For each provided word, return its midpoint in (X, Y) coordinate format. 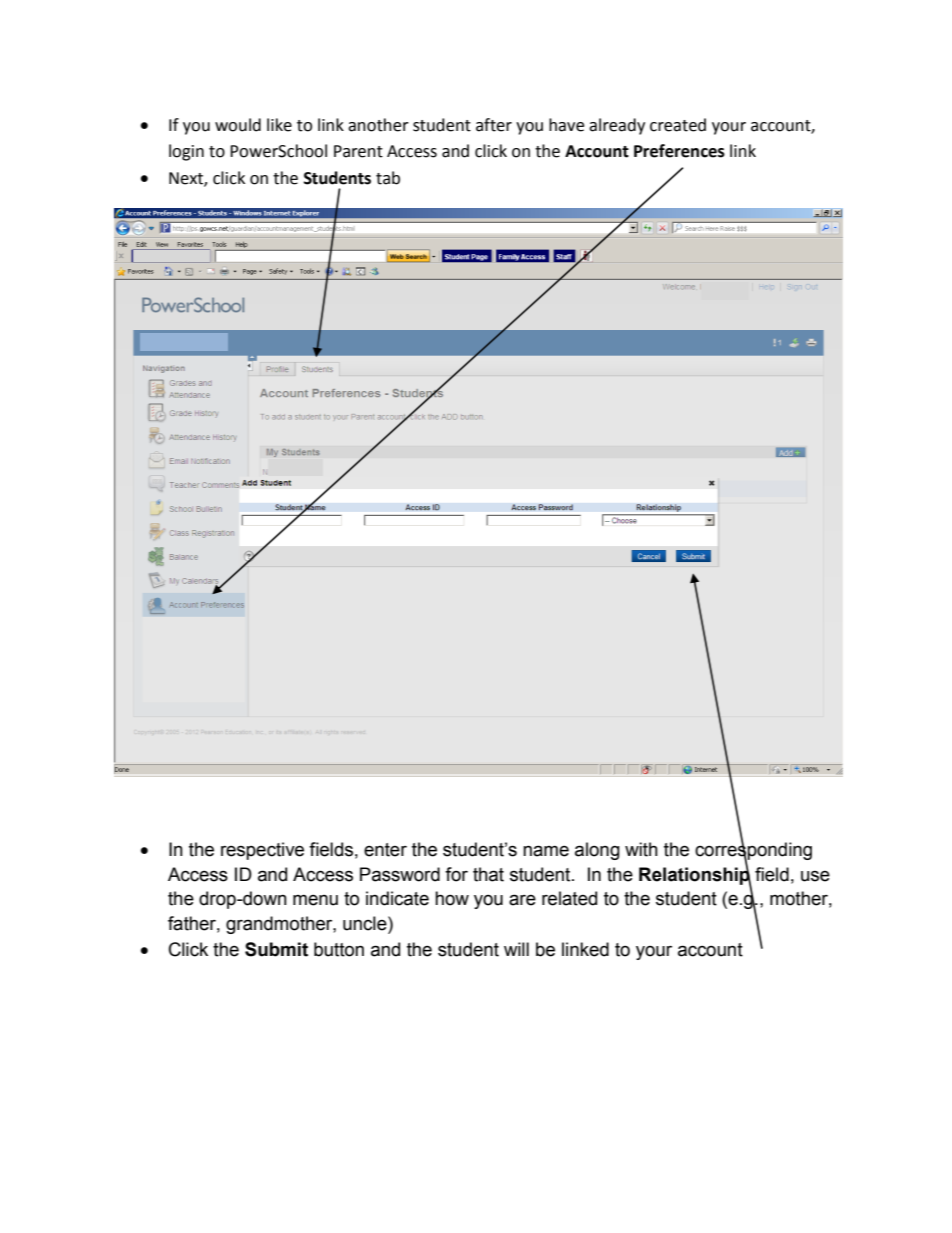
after (494, 125)
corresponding (753, 851)
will (516, 949)
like (279, 125)
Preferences (679, 151)
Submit (276, 949)
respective (262, 851)
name (546, 851)
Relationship (695, 876)
